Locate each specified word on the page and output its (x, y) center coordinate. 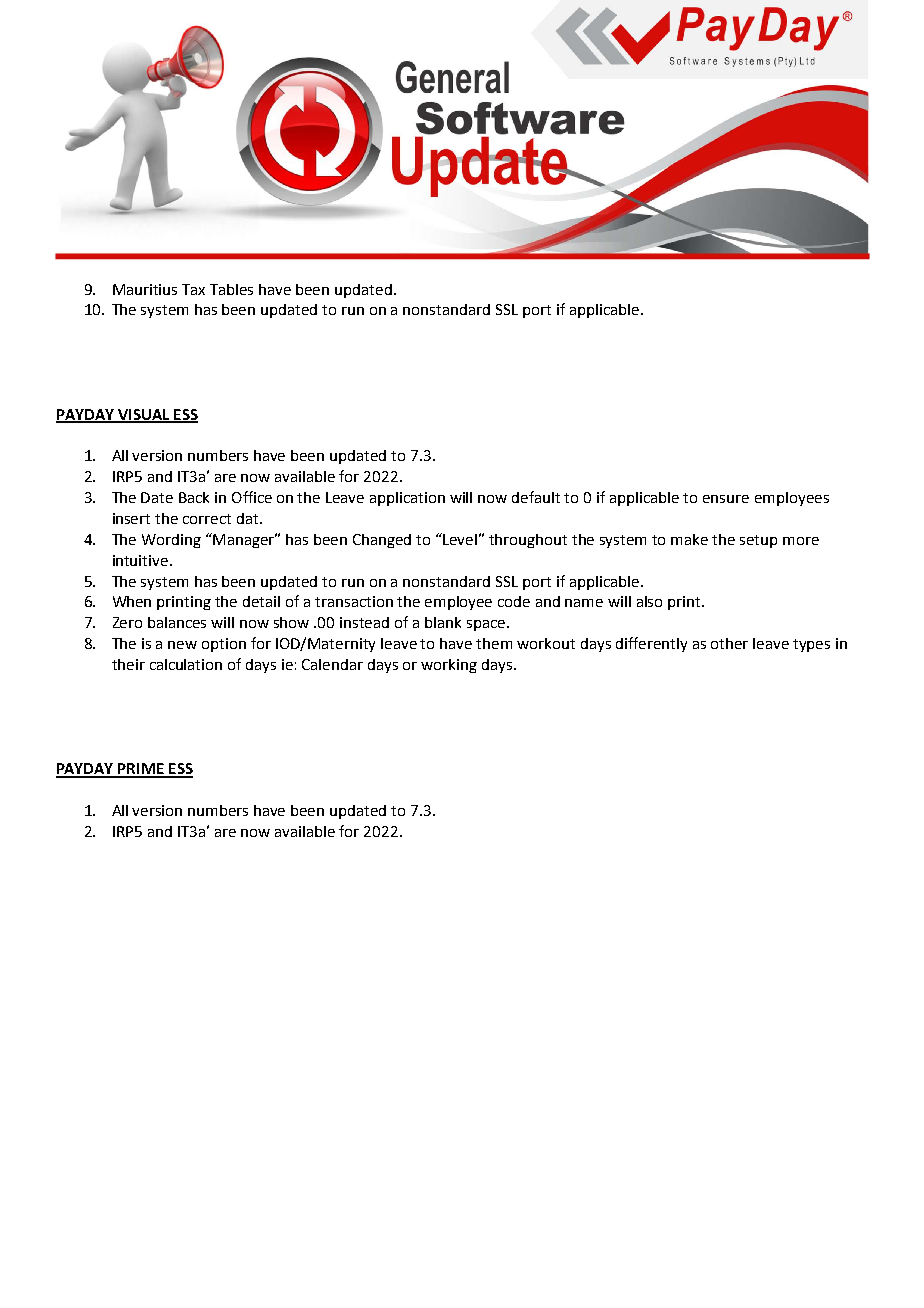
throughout (528, 541)
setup (758, 541)
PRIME (141, 770)
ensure (726, 499)
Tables (231, 289)
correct (207, 519)
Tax (193, 289)
